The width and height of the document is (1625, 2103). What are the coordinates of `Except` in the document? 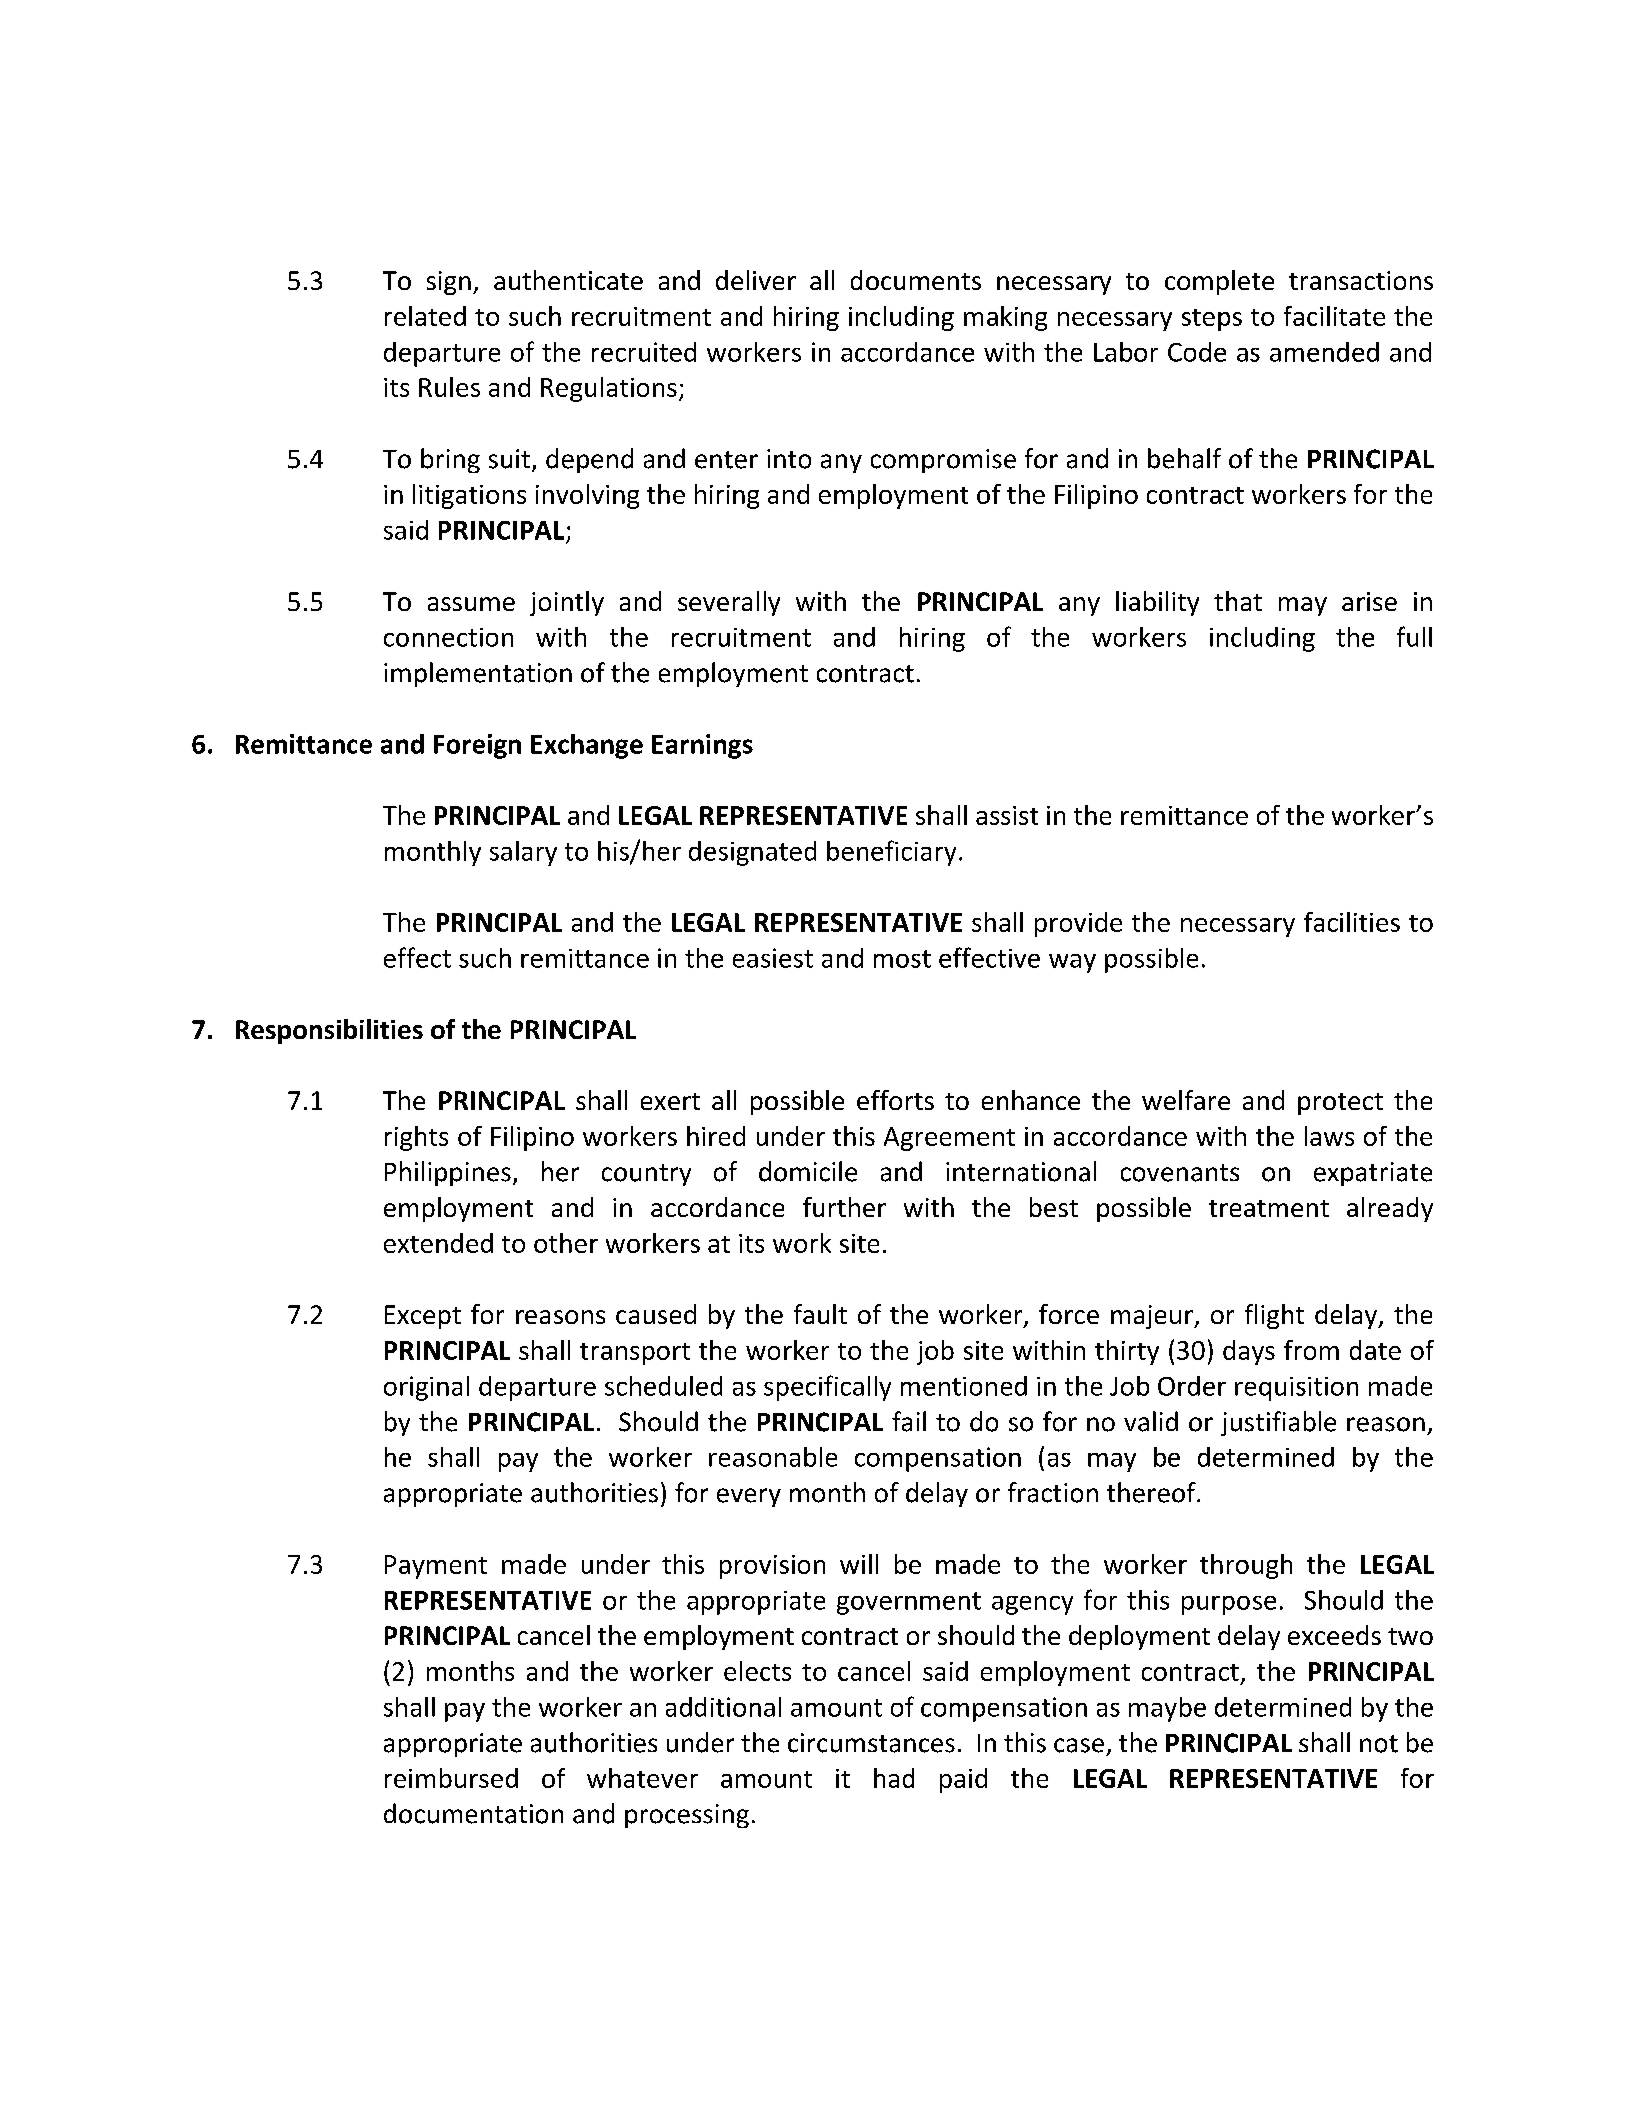 It's located at (423, 1317).
